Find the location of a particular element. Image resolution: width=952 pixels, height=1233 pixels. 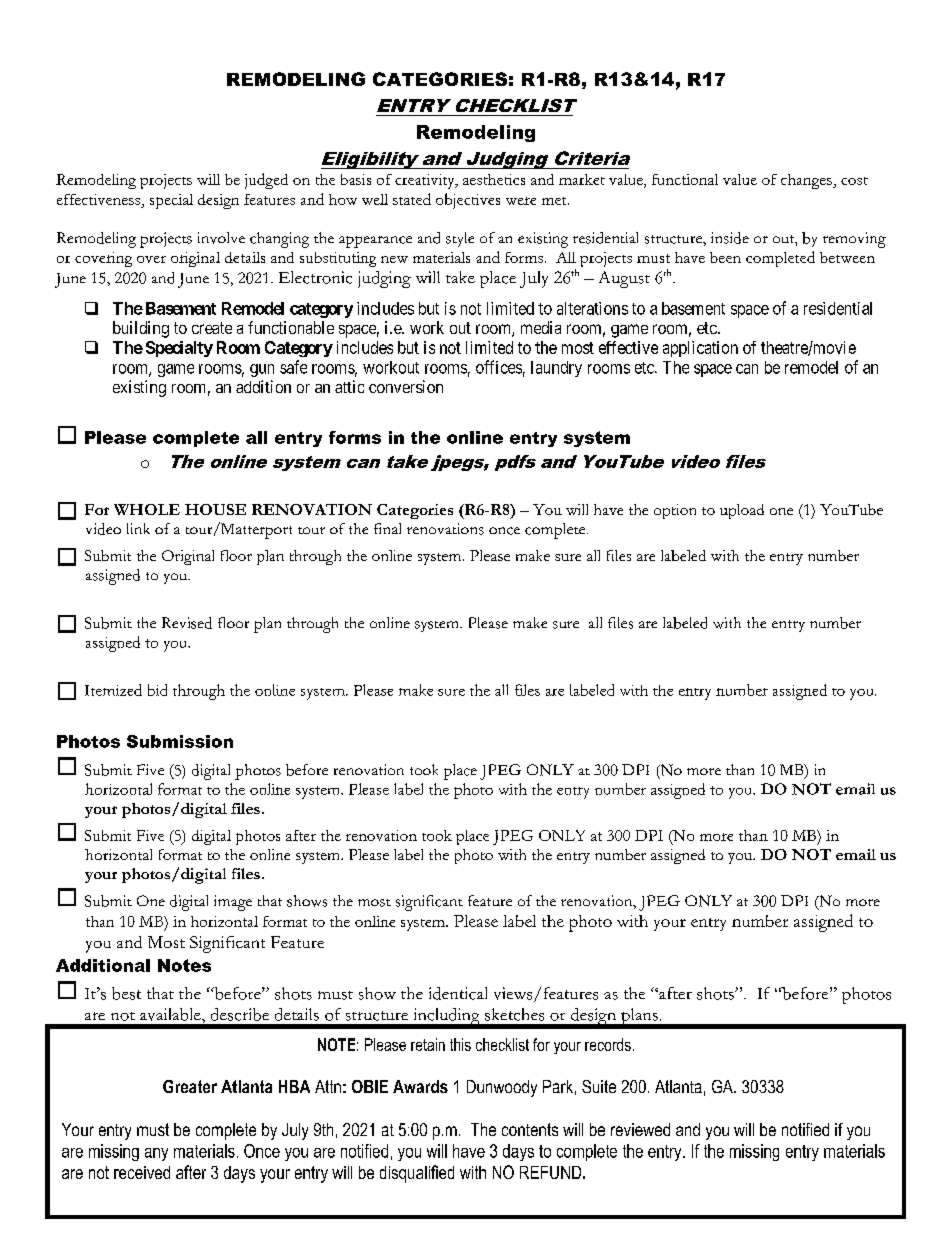

inside is located at coordinates (730, 238).
